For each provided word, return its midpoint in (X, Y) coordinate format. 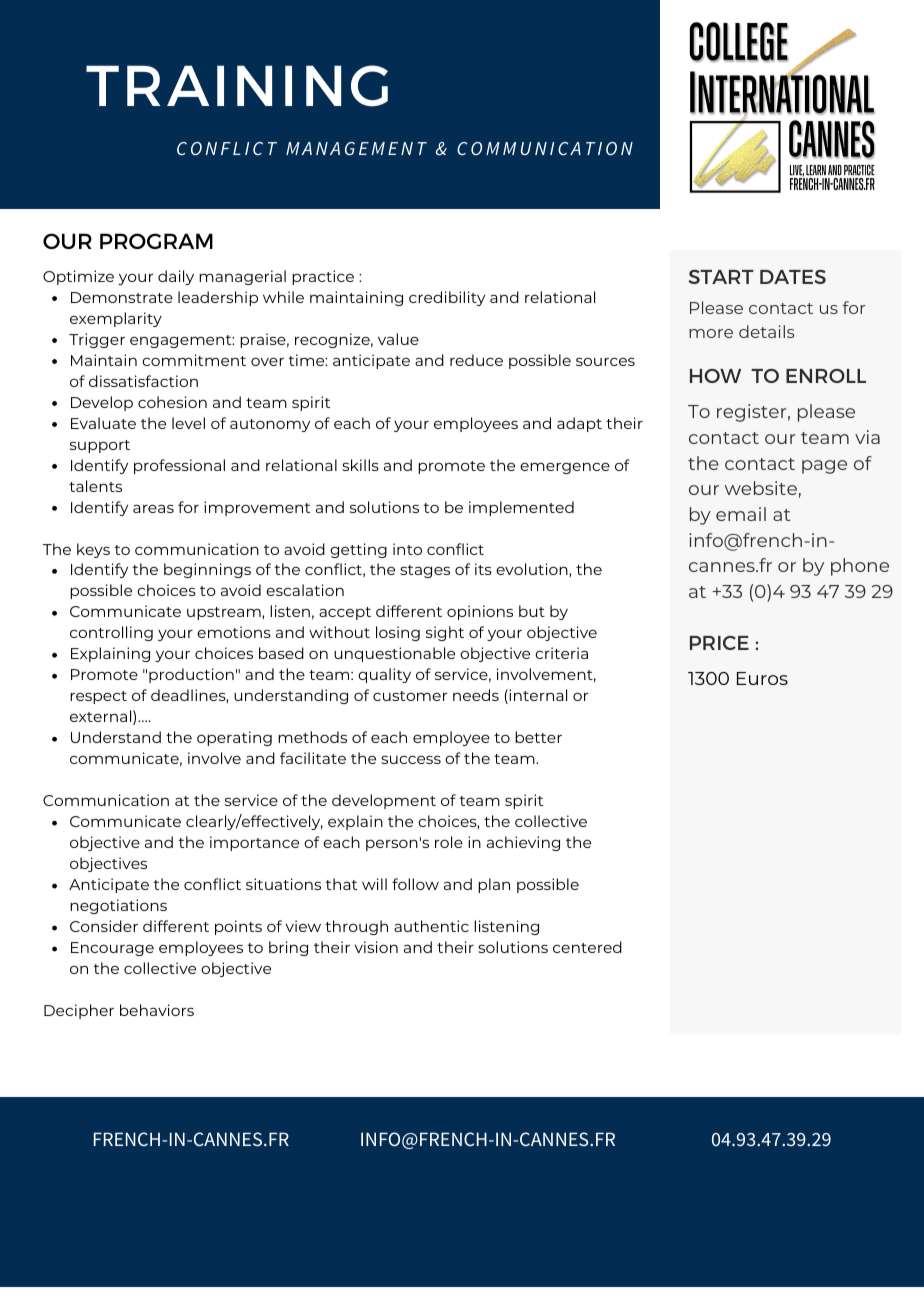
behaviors (157, 1010)
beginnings (207, 570)
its (483, 569)
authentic (431, 926)
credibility (447, 298)
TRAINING (237, 86)
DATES (793, 277)
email (741, 514)
